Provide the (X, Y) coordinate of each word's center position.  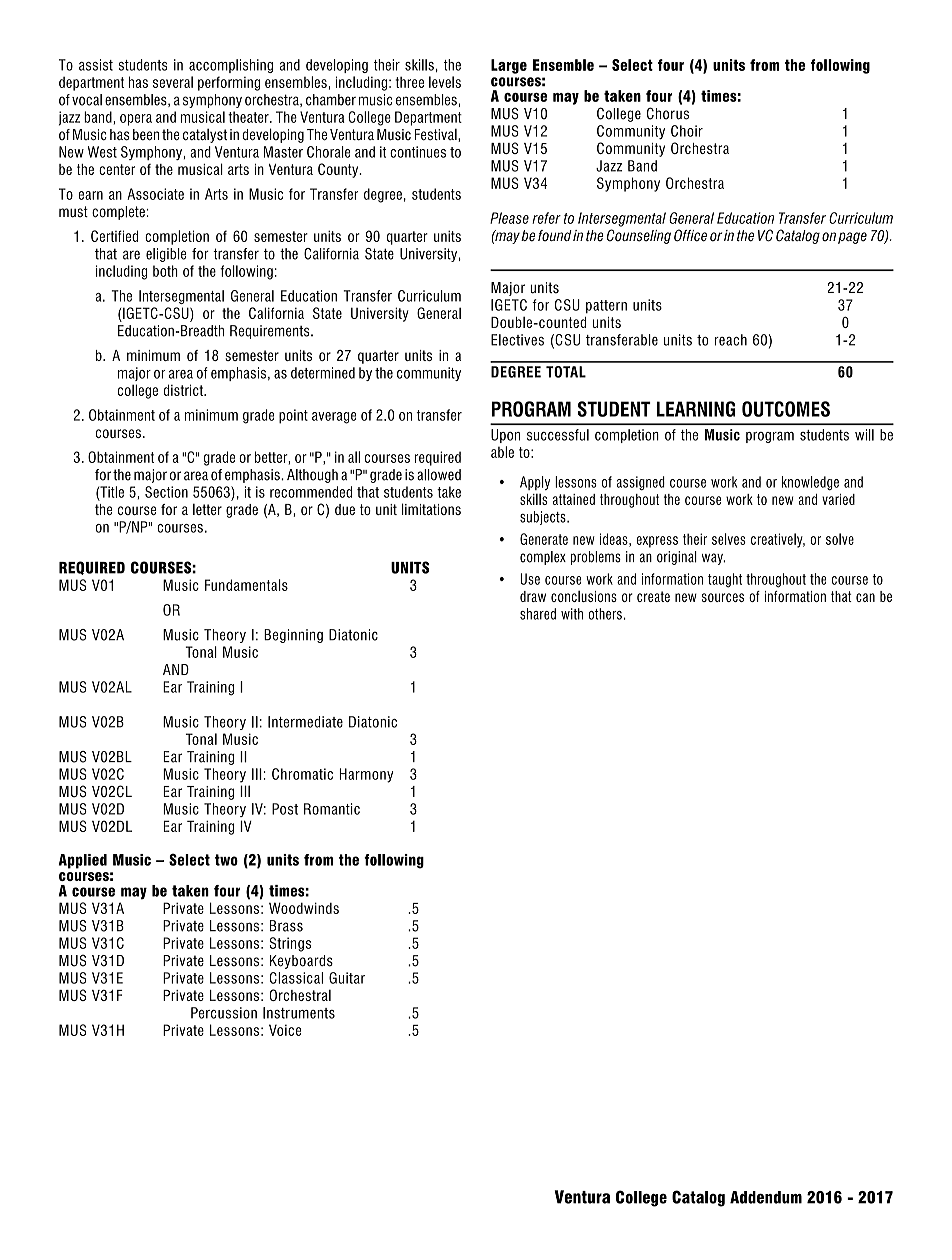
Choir (687, 131)
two (226, 860)
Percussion (224, 1013)
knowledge (810, 483)
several (173, 82)
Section (166, 492)
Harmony (366, 775)
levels (445, 82)
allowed (439, 475)
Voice (285, 1030)
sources (723, 597)
